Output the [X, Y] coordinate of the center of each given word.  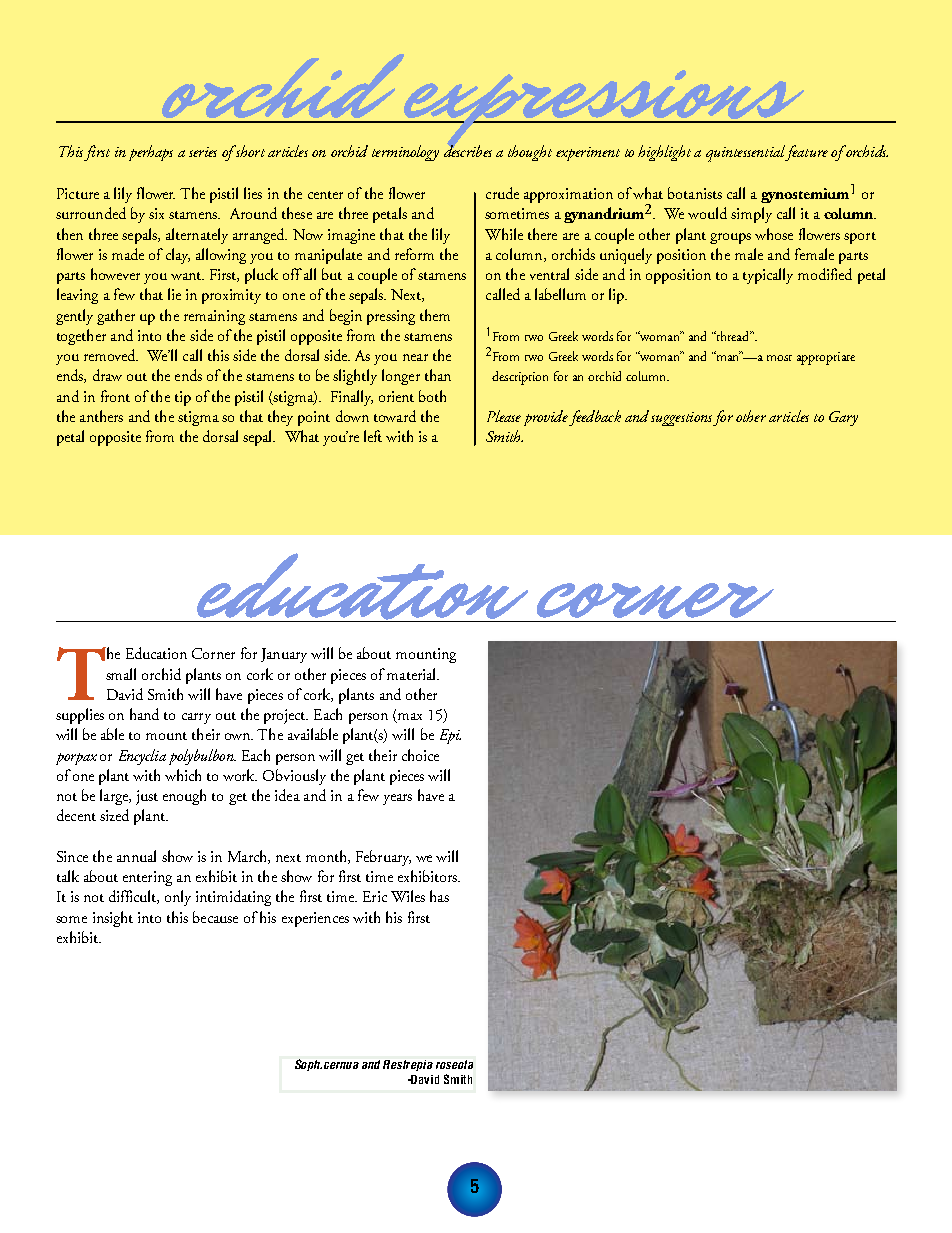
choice [420, 755]
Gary [843, 418]
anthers [101, 416]
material [412, 674]
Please [504, 416]
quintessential [746, 153]
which [183, 775]
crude [502, 193]
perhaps [151, 153]
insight [113, 919]
